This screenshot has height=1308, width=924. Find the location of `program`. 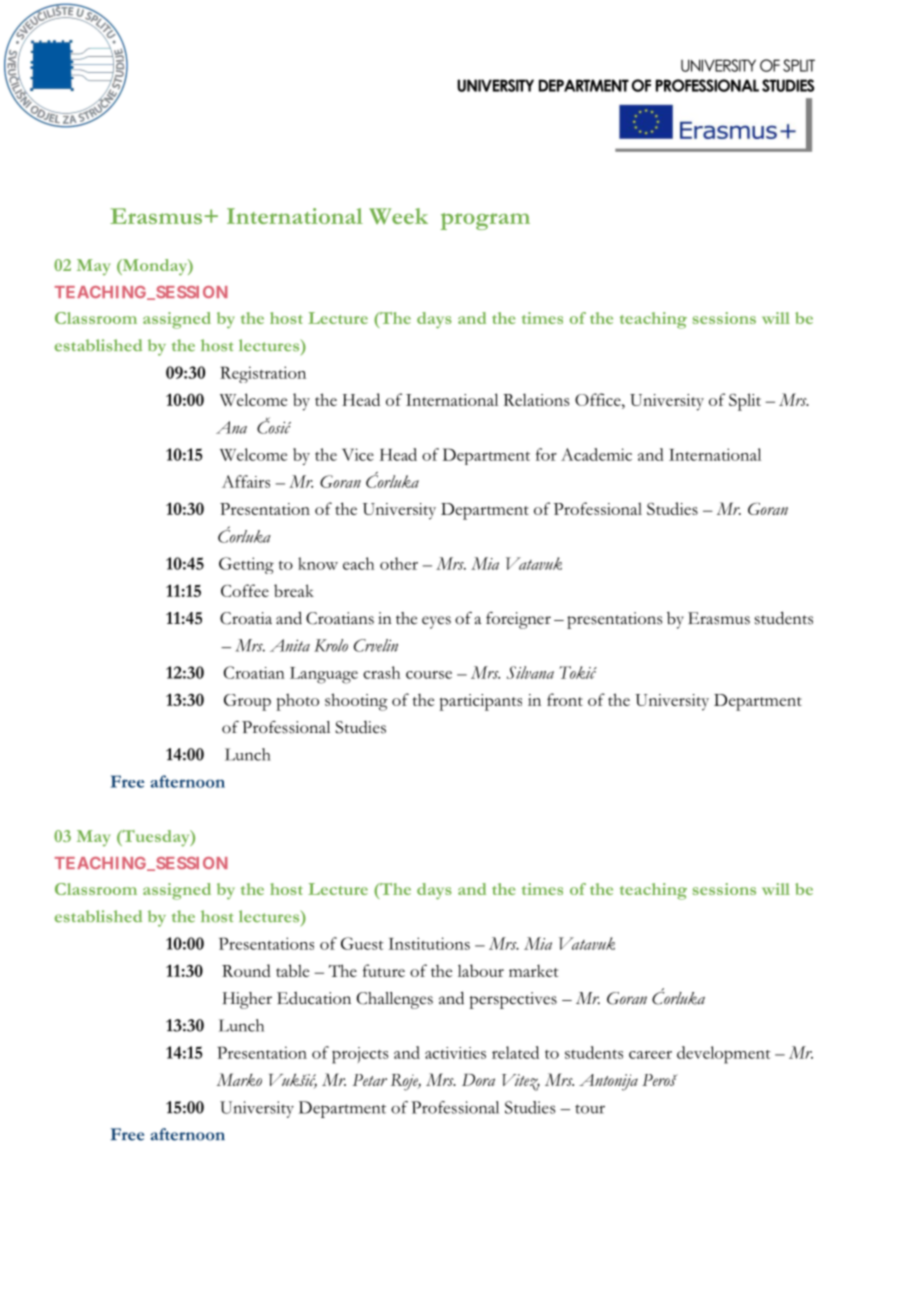

program is located at coordinates (485, 221).
